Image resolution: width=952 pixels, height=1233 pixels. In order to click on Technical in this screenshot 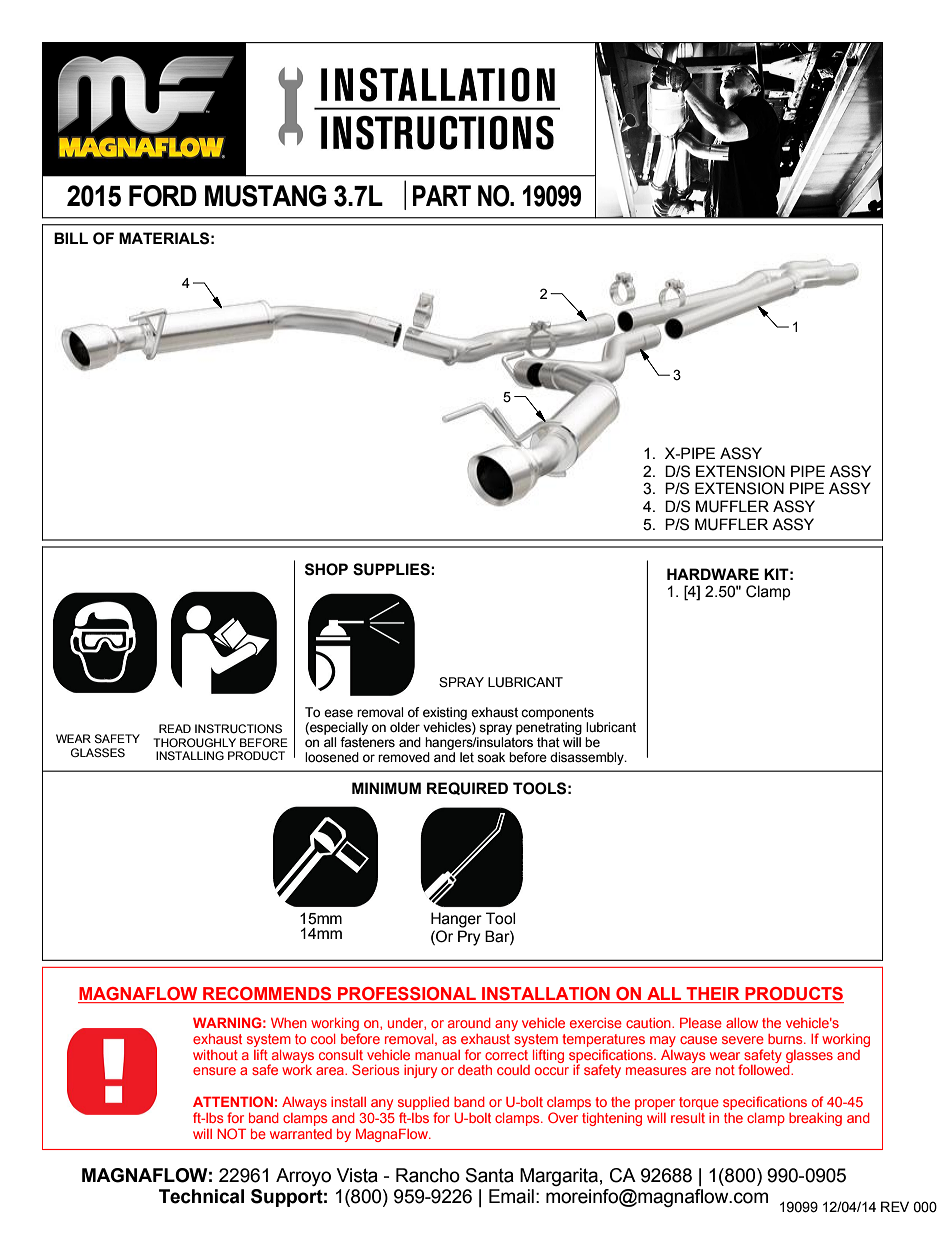, I will do `click(201, 1196)`.
